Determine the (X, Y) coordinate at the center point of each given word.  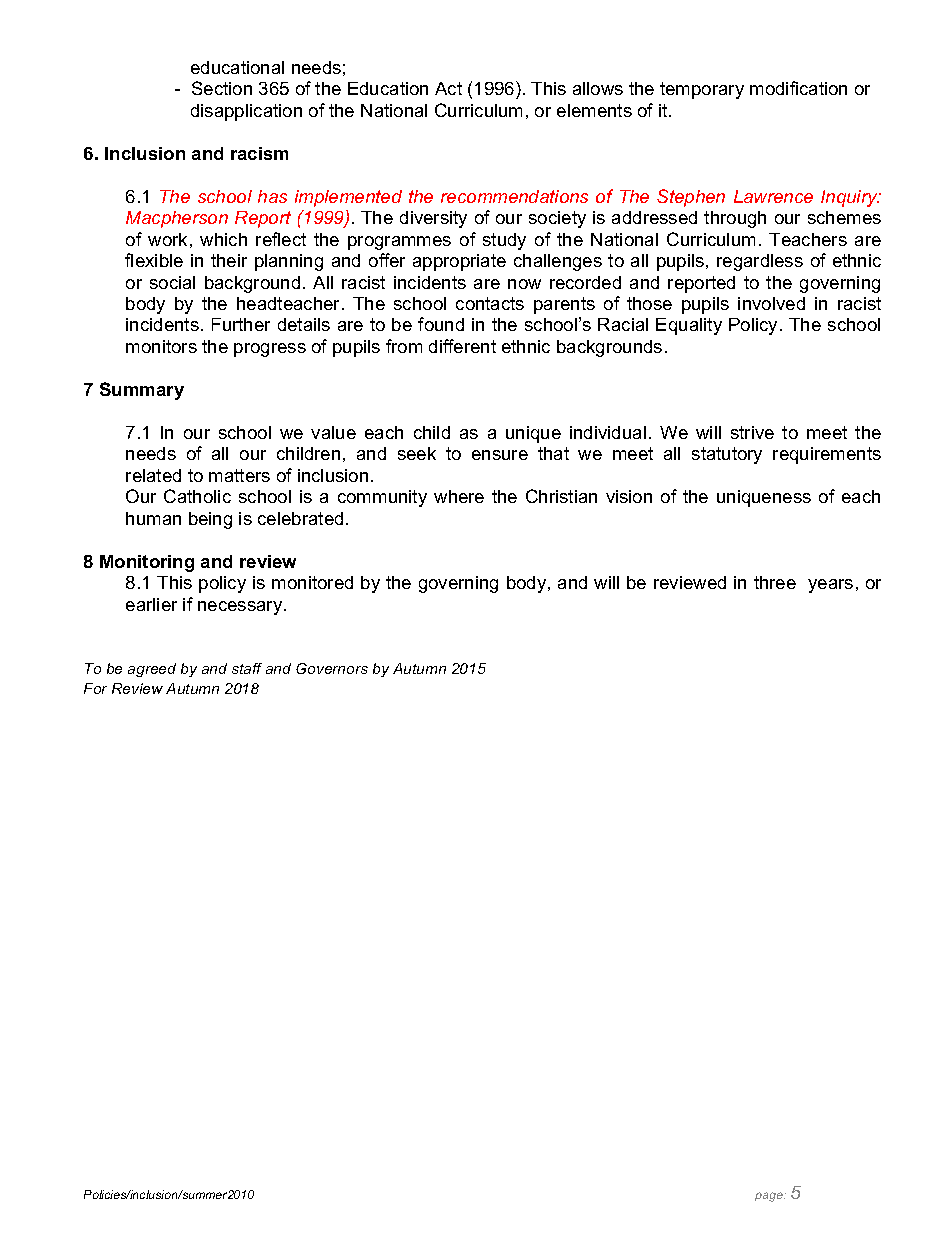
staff (247, 668)
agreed (152, 670)
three (775, 582)
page (770, 1197)
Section (222, 88)
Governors (332, 668)
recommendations (514, 196)
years (830, 586)
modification (798, 88)
